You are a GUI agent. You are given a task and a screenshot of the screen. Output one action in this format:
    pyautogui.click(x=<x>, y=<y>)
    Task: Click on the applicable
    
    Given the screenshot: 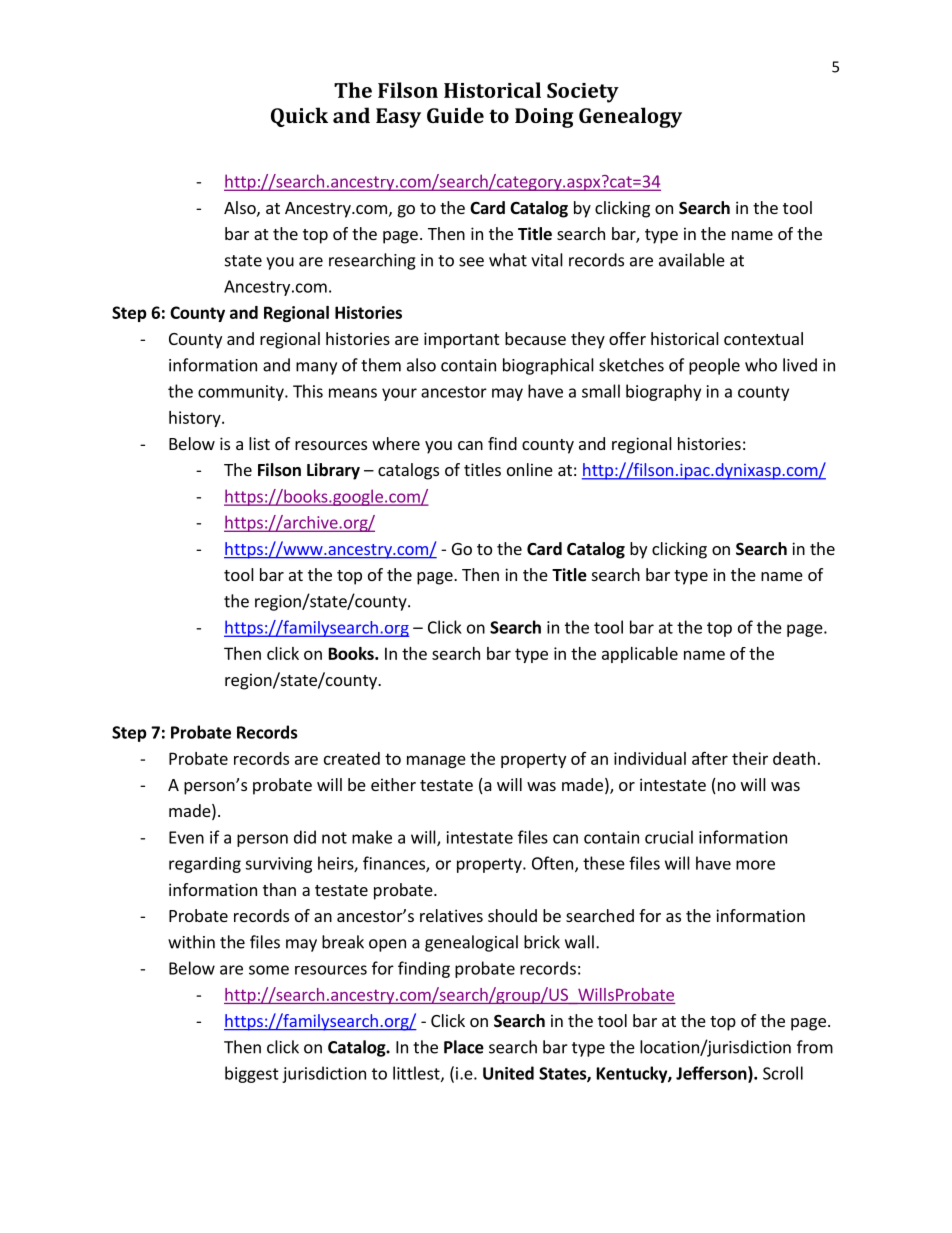 What is the action you would take?
    pyautogui.click(x=640, y=655)
